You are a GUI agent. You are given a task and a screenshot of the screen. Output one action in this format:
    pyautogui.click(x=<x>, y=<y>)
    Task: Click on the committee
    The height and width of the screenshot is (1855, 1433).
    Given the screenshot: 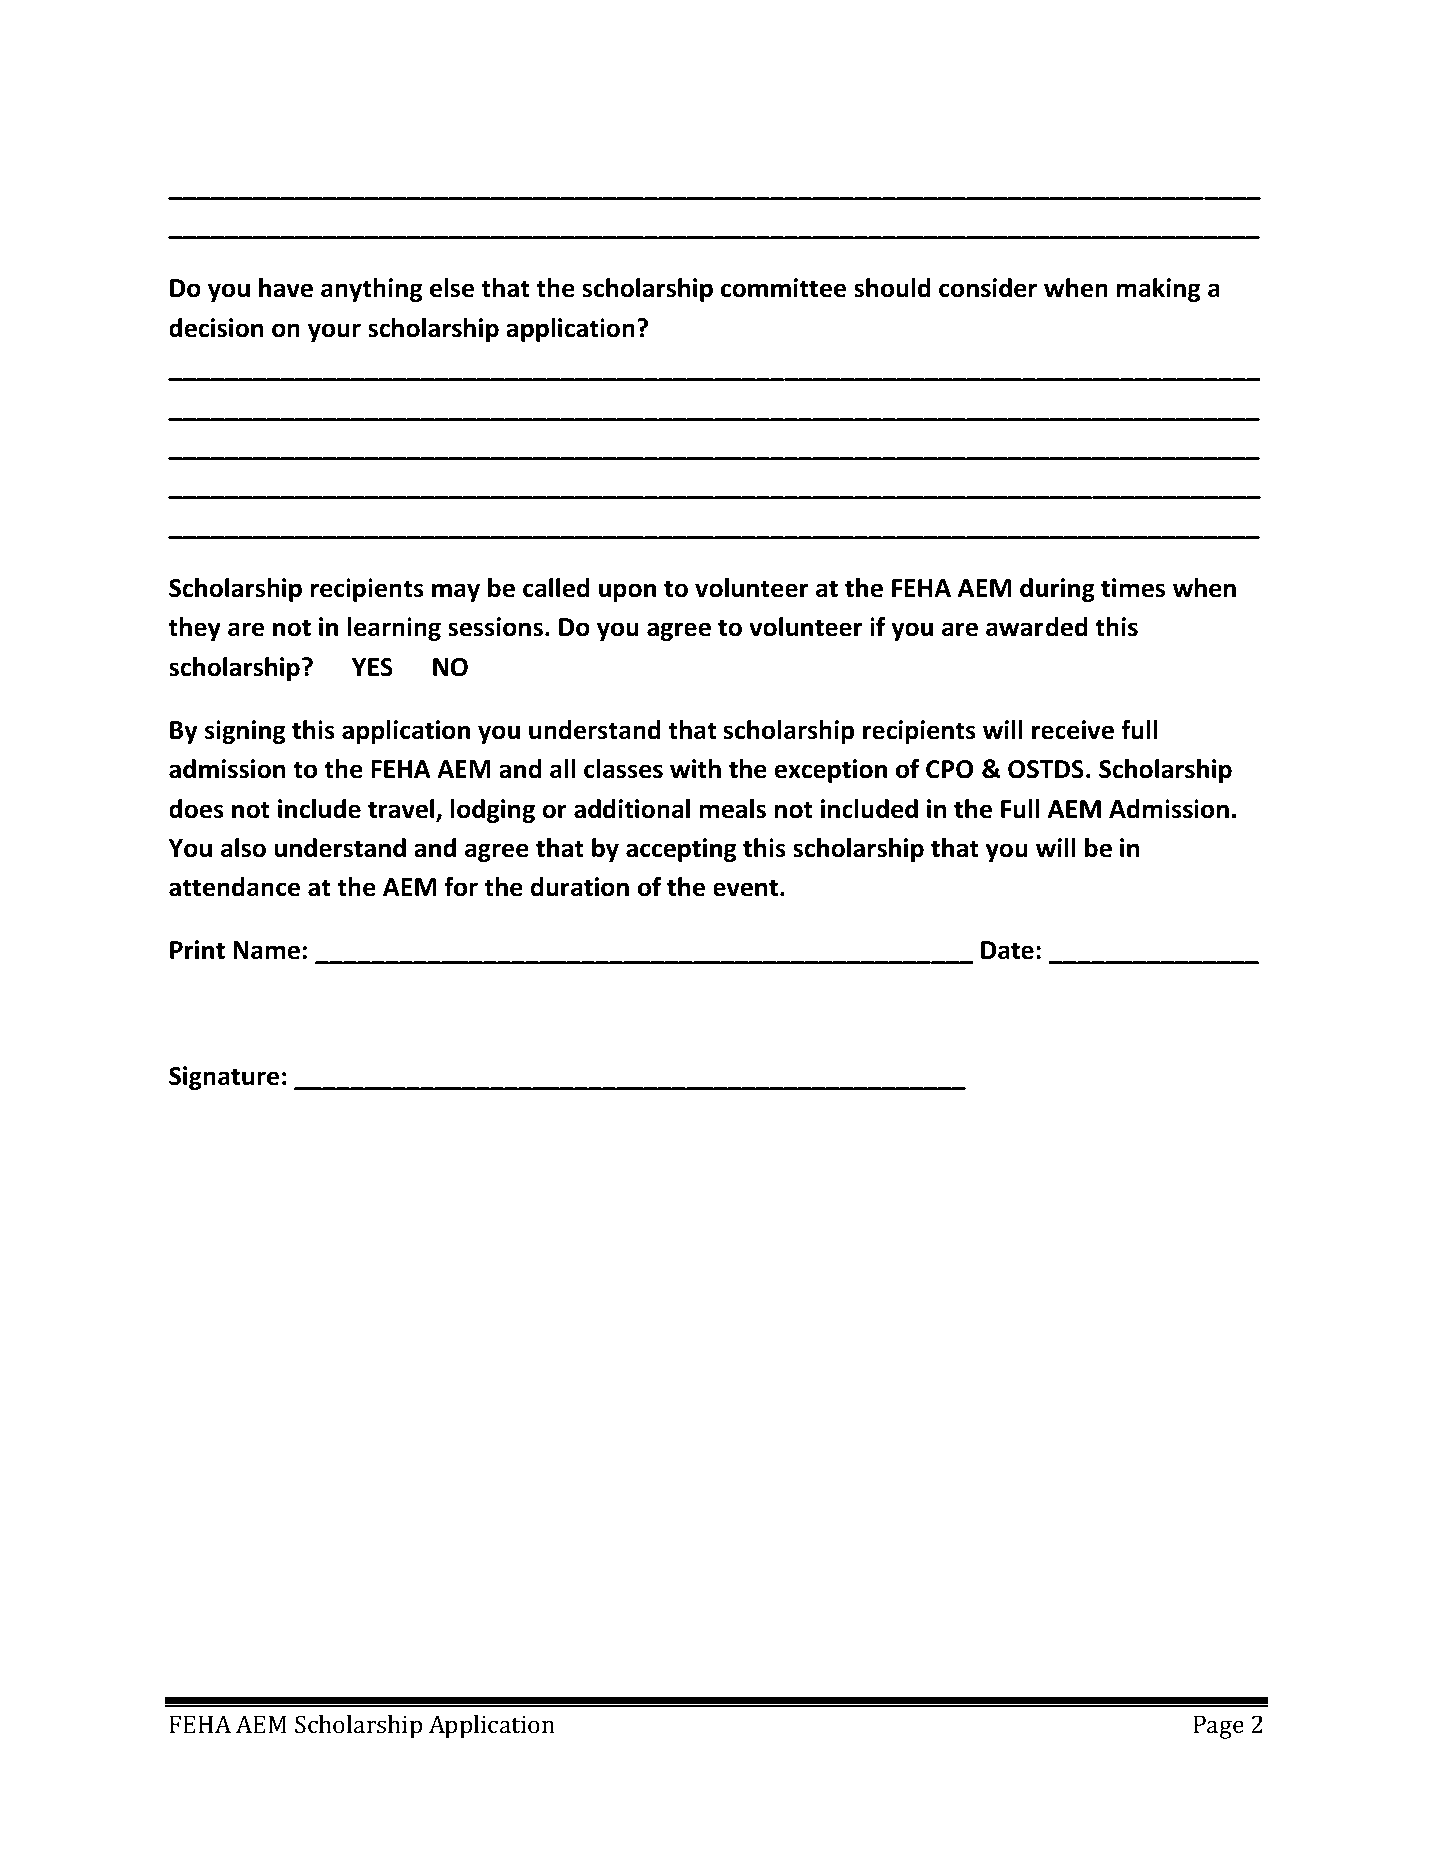 What is the action you would take?
    pyautogui.click(x=783, y=288)
